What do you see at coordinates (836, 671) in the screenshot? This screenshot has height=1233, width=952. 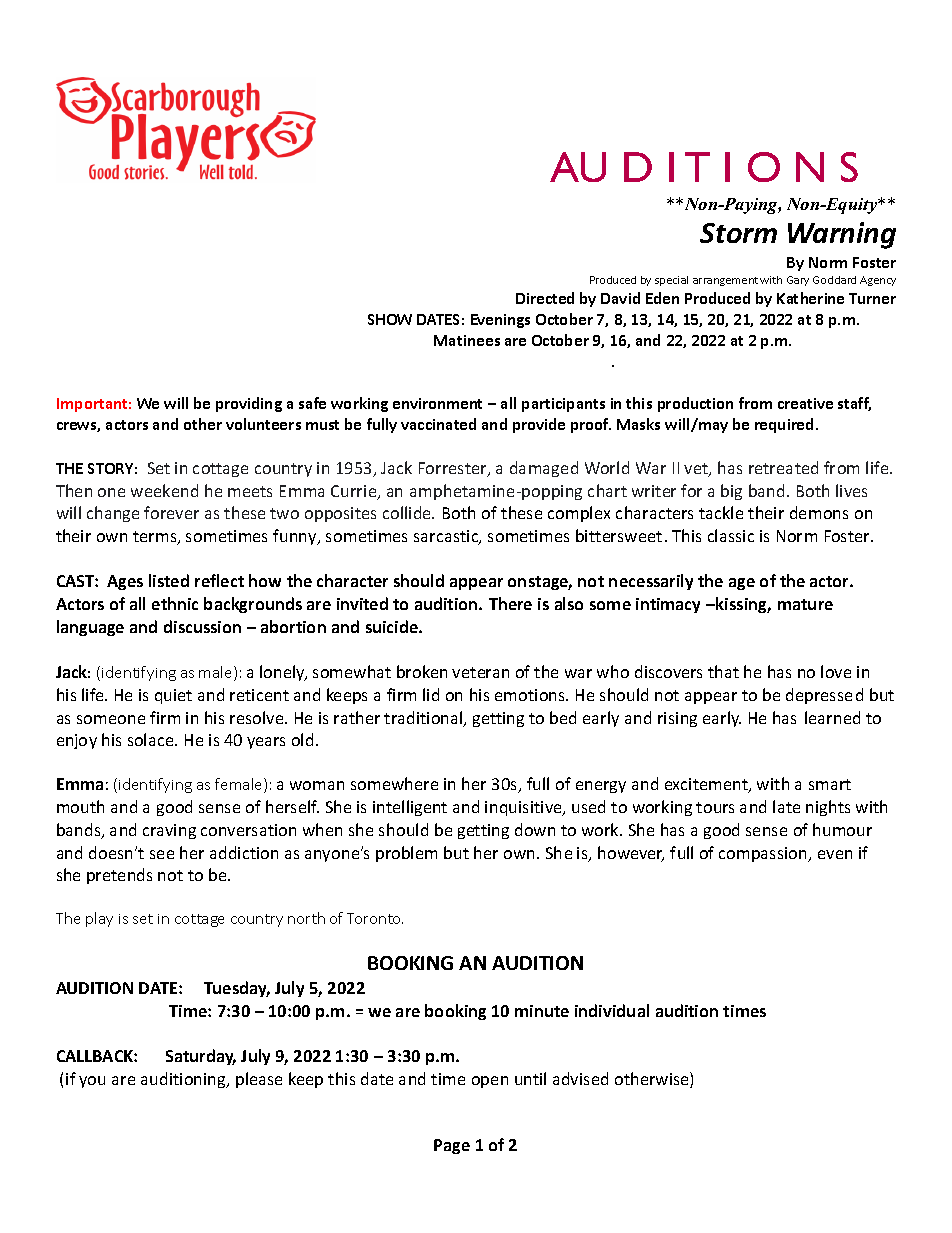 I see `love` at bounding box center [836, 671].
